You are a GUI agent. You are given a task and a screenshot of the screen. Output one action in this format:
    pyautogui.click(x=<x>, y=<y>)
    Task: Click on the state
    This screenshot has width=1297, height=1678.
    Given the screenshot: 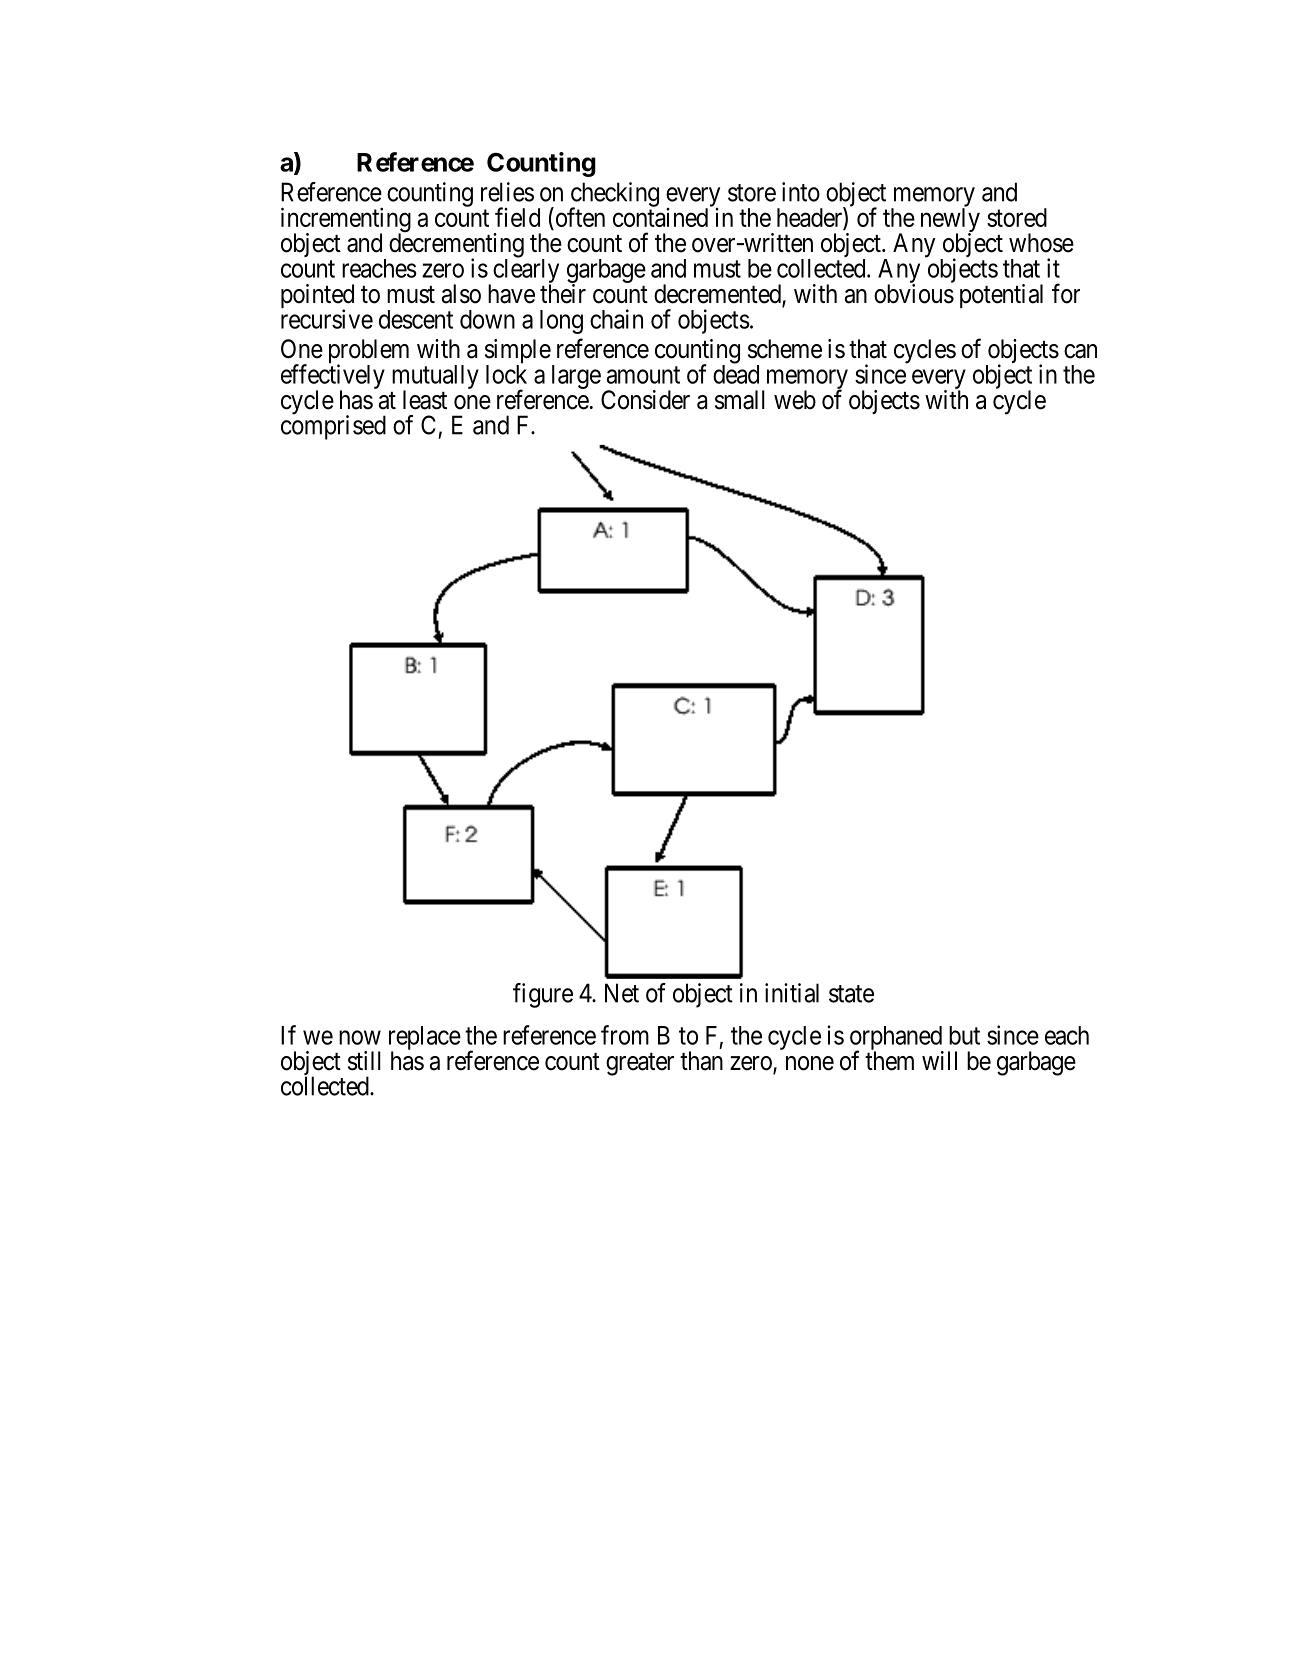 What is the action you would take?
    pyautogui.click(x=851, y=994)
